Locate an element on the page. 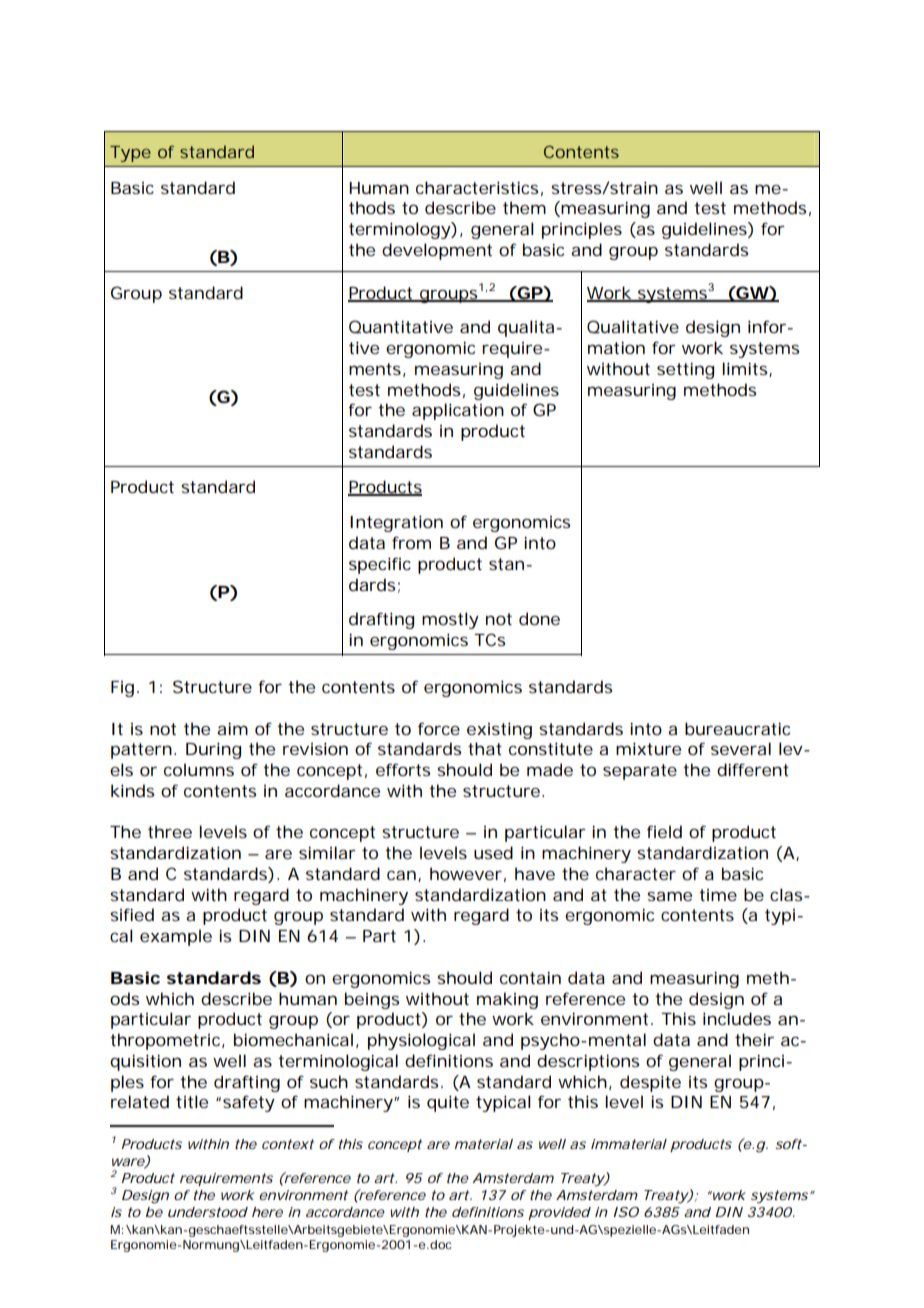 The height and width of the image is (1308, 924). Fig is located at coordinates (122, 689).
